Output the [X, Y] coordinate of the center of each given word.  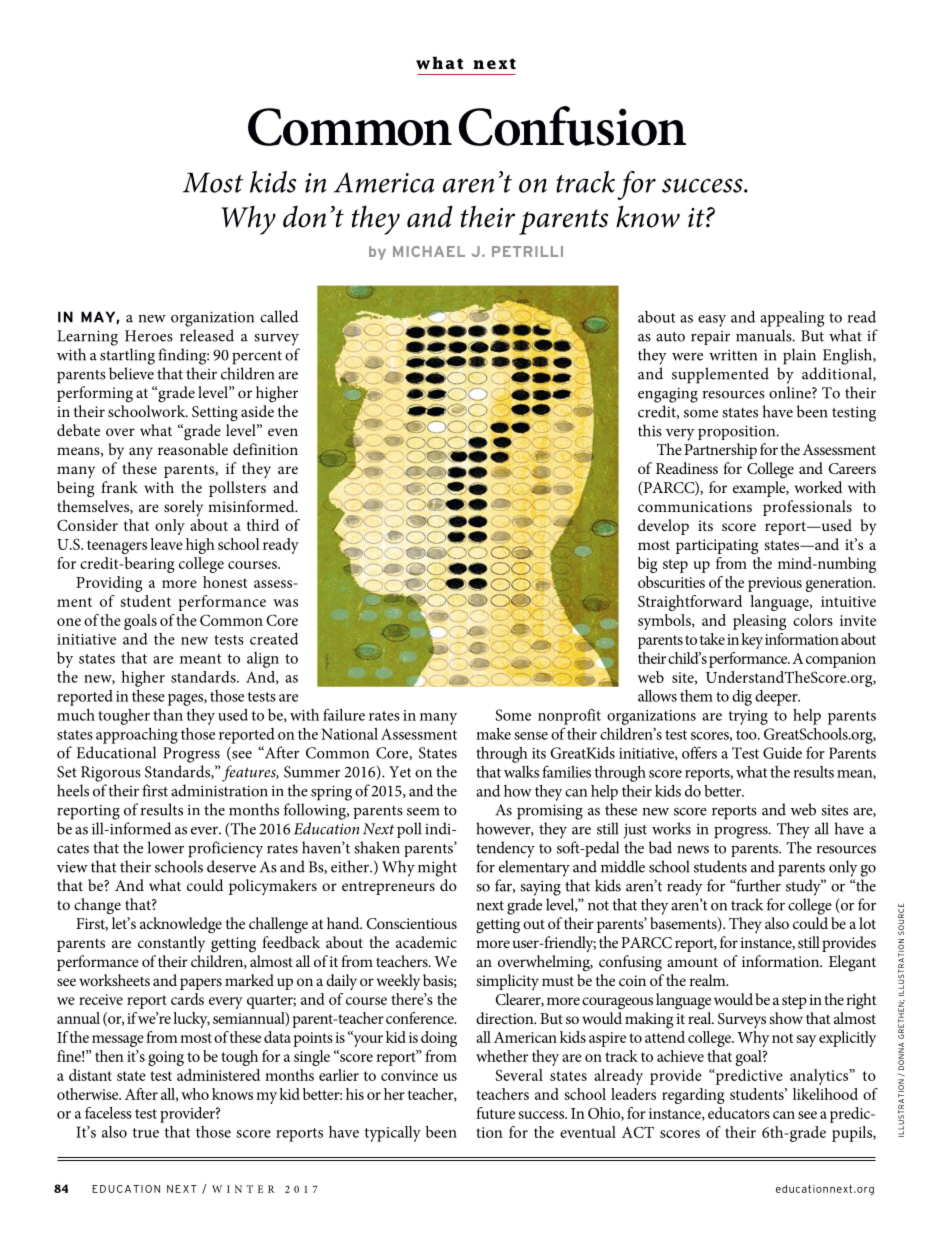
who [195, 1094]
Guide [782, 753]
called [279, 316]
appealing [792, 319]
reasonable [193, 449]
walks [521, 772]
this [650, 430]
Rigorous [111, 774]
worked [818, 487]
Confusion [572, 126]
